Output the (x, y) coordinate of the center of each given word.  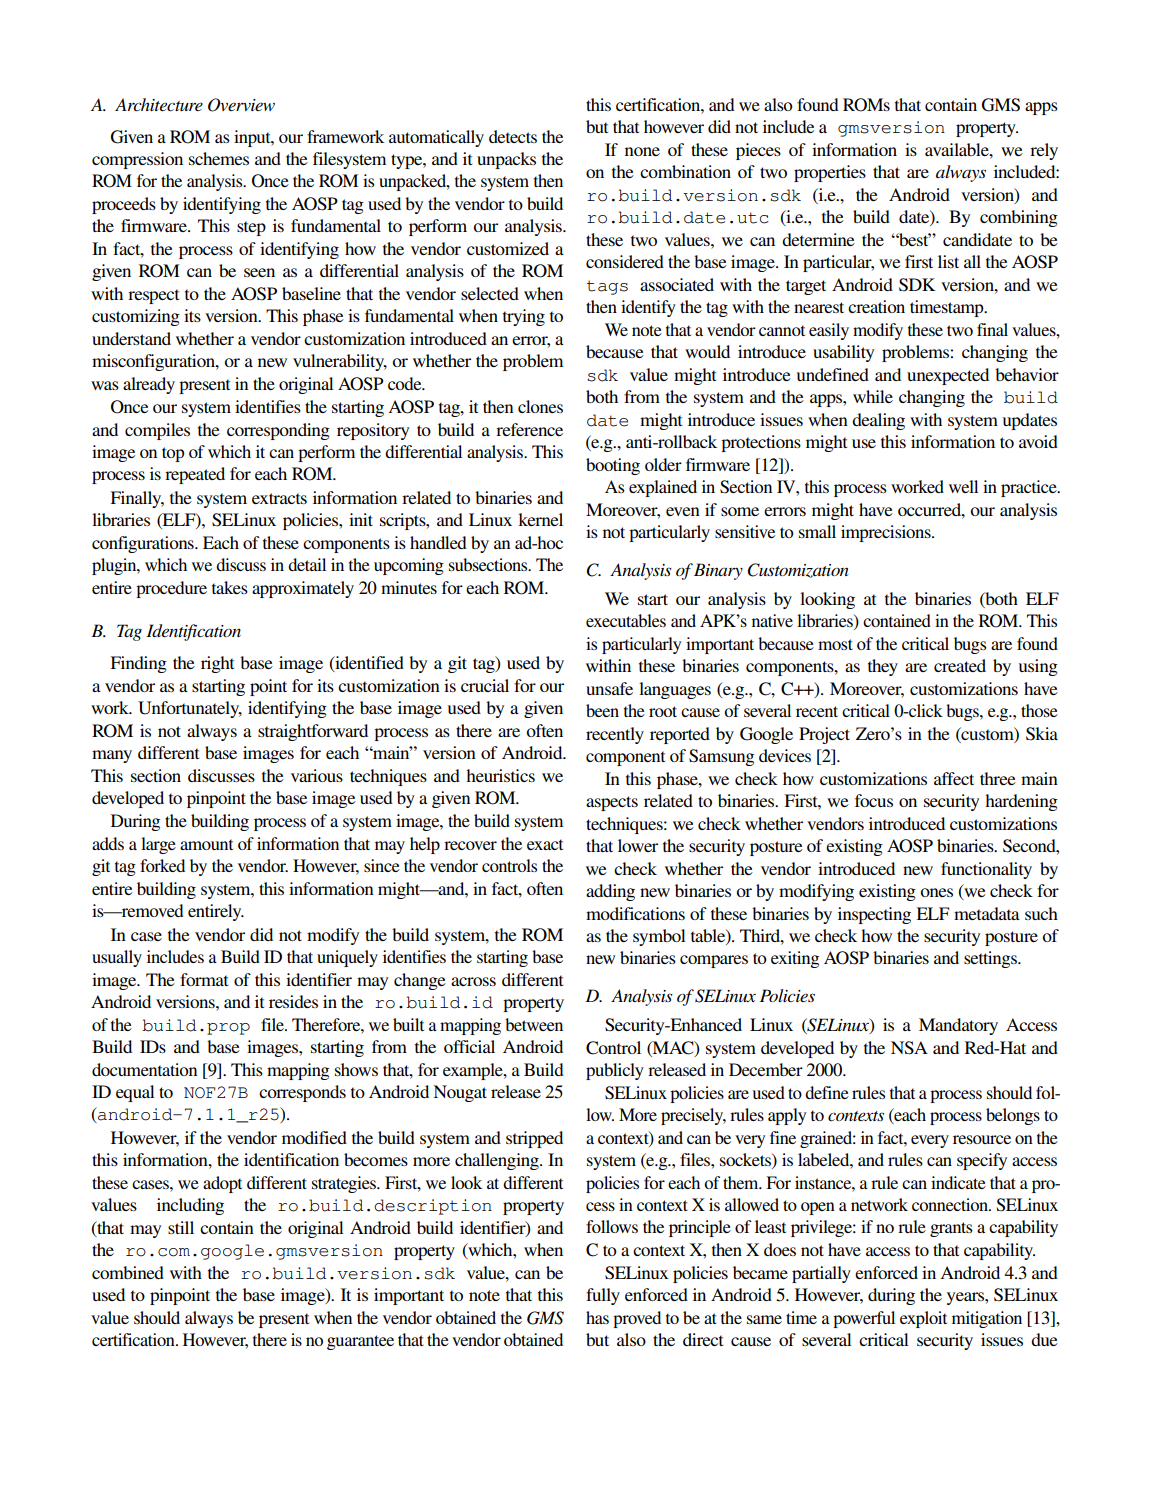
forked (162, 865)
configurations (144, 544)
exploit (923, 1319)
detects (513, 136)
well (963, 486)
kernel (540, 519)
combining (1019, 218)
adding (610, 892)
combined (128, 1272)
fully (603, 1296)
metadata (987, 913)
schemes (219, 158)
